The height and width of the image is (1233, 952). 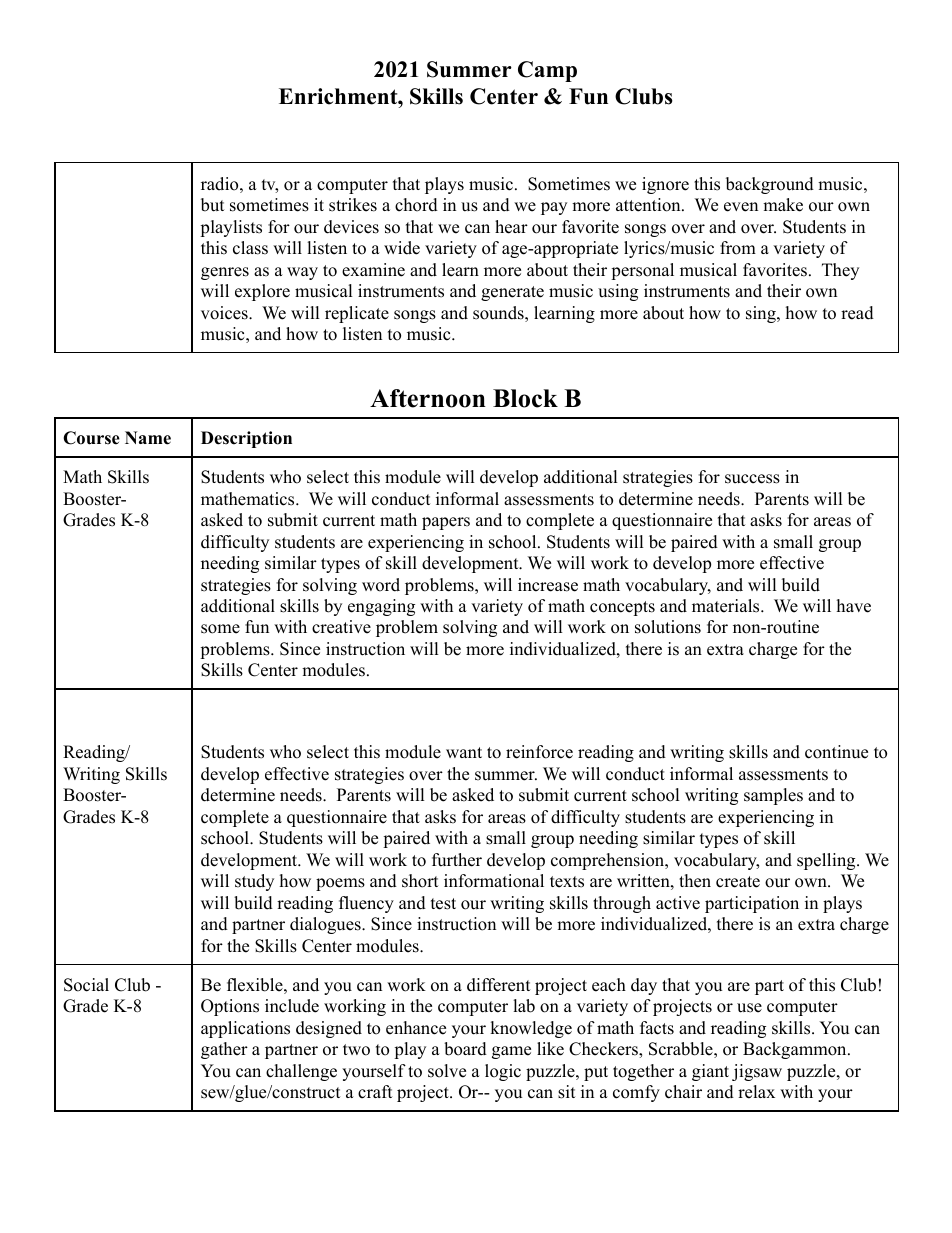 What do you see at coordinates (465, 1049) in the image?
I see `board` at bounding box center [465, 1049].
